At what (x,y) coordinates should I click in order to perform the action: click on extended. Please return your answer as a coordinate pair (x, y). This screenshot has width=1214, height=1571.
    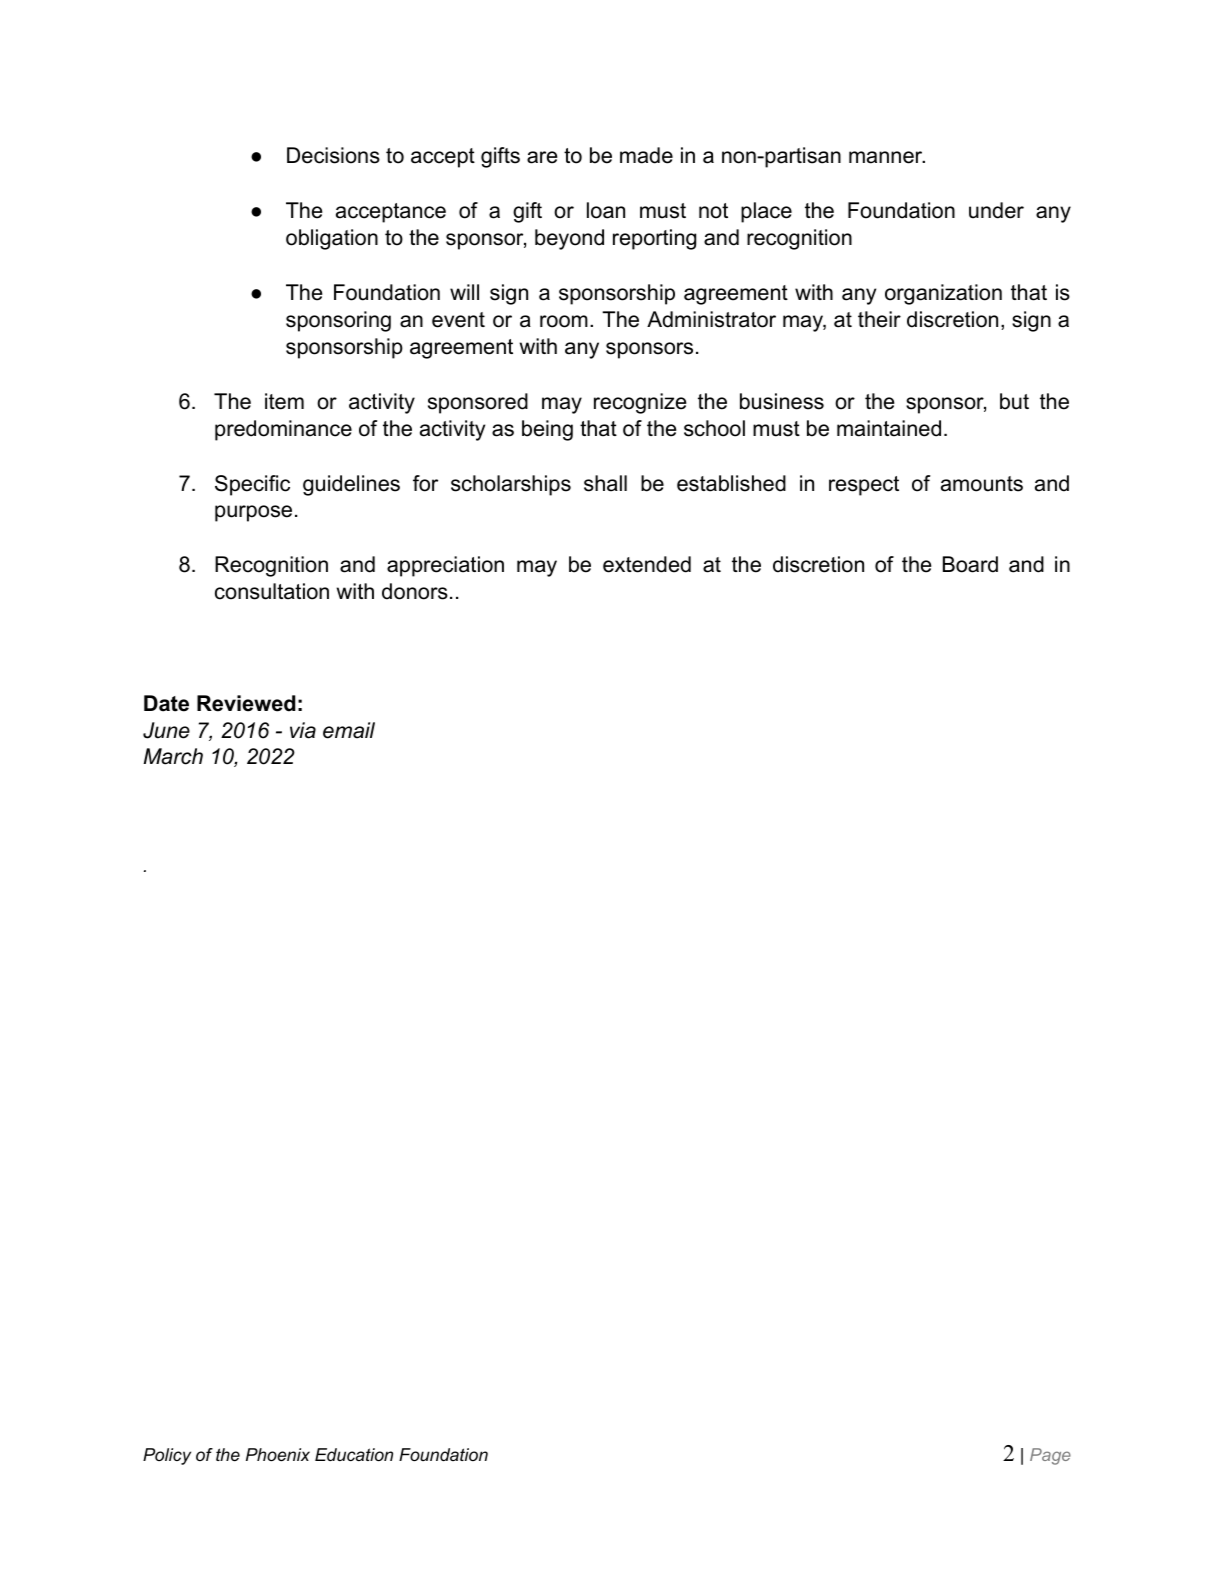
    Looking at the image, I should click on (647, 564).
